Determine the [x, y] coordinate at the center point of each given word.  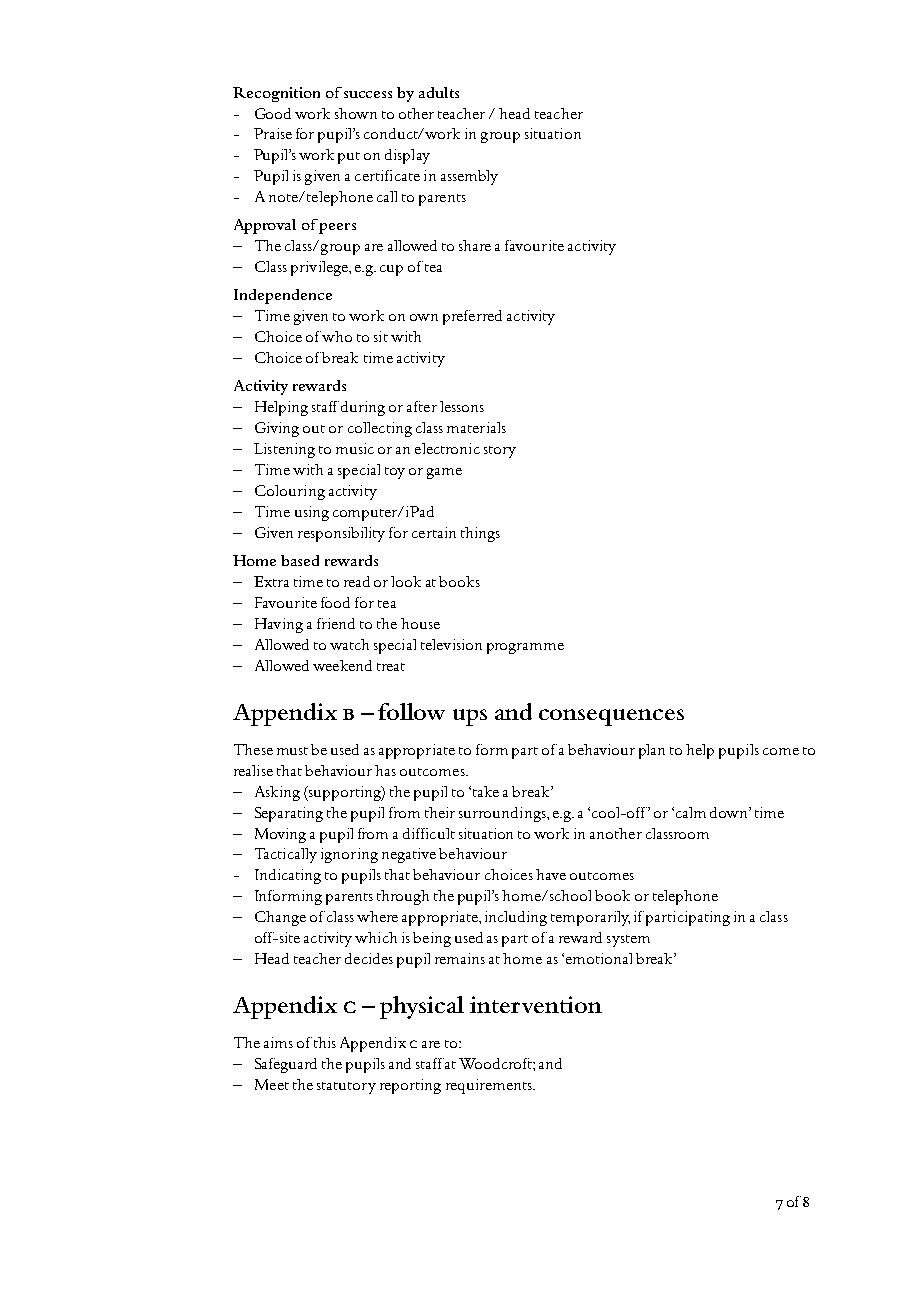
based [300, 560]
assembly [469, 177]
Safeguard [286, 1065]
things [480, 534]
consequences [611, 717]
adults [439, 92]
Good [273, 113]
